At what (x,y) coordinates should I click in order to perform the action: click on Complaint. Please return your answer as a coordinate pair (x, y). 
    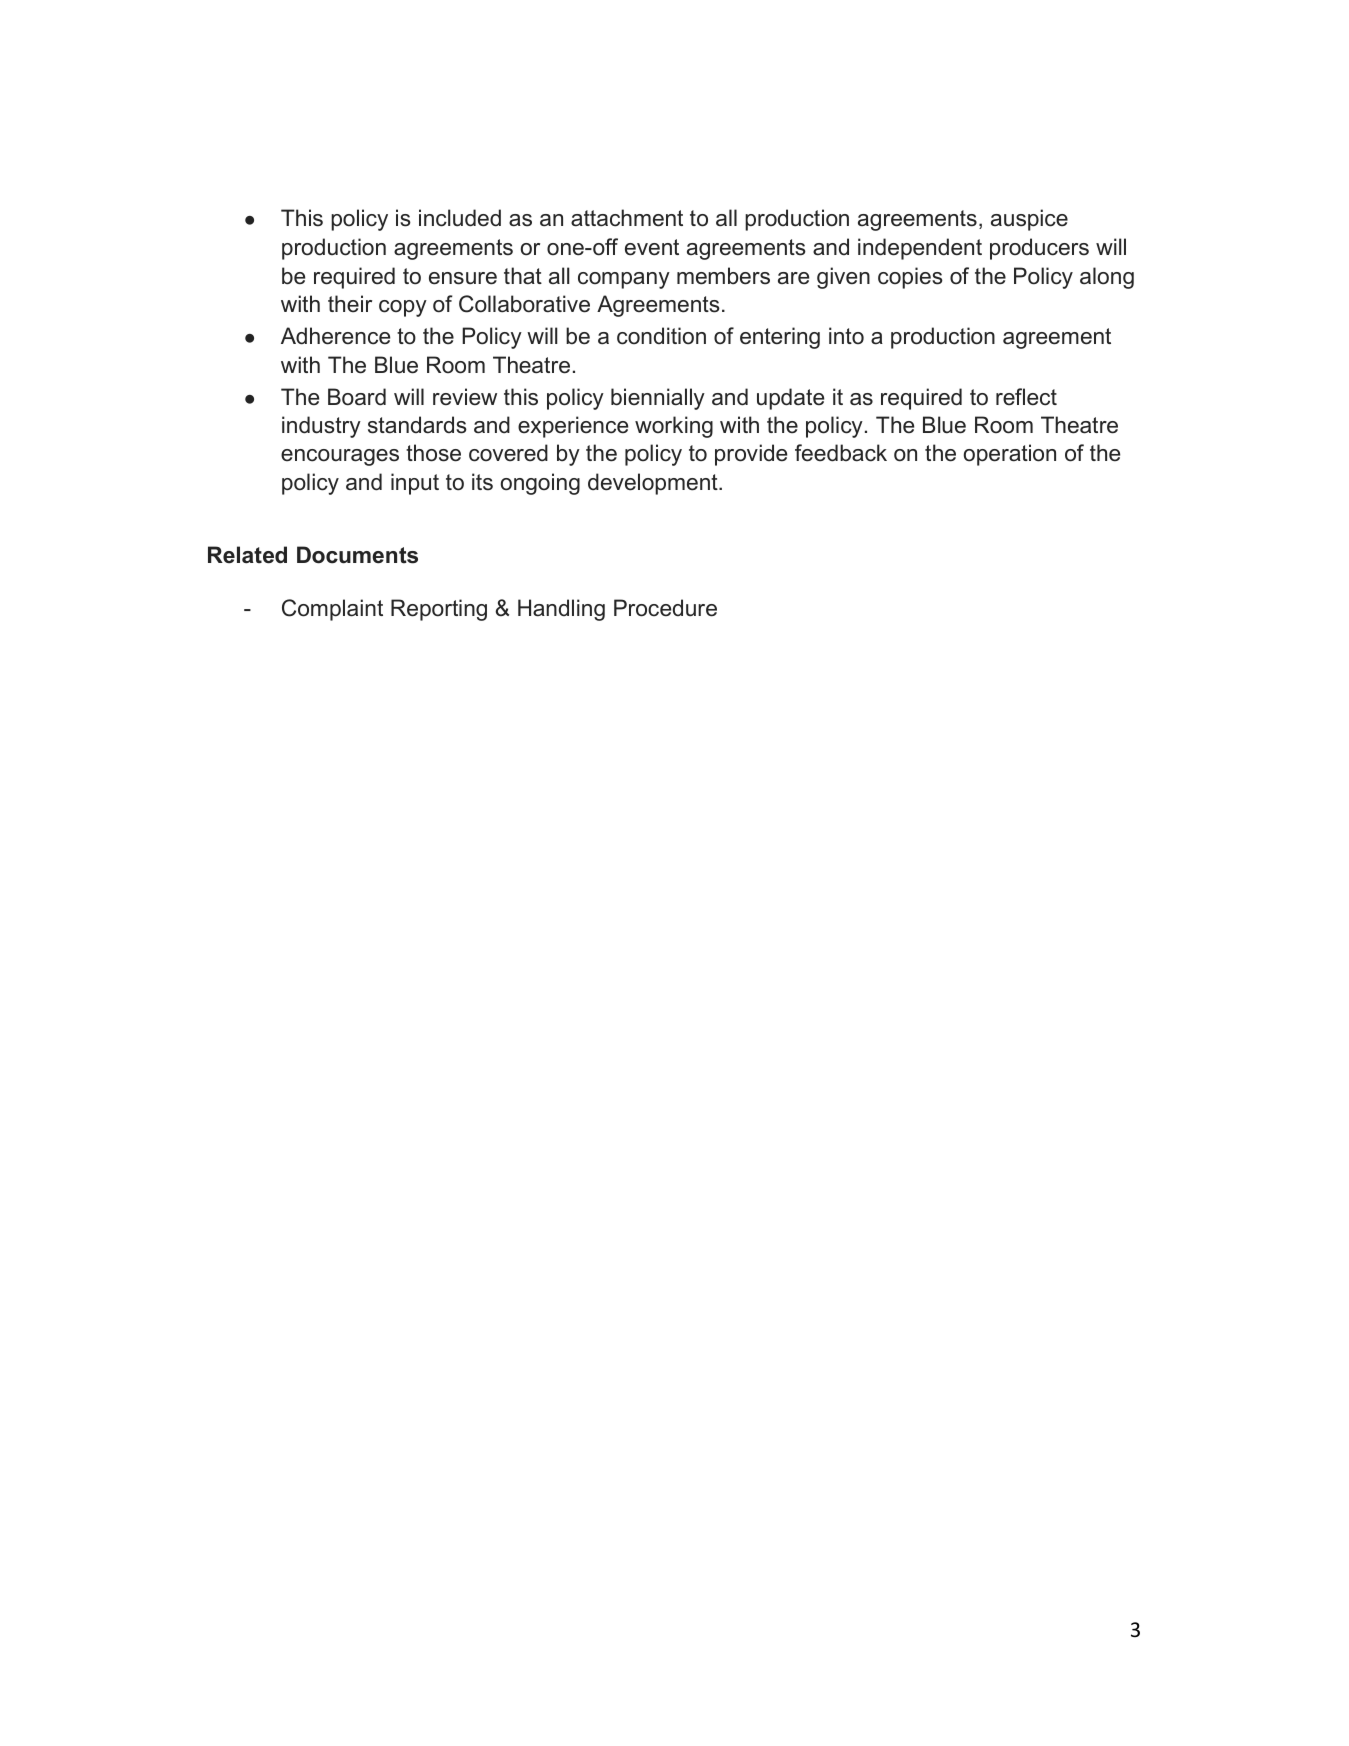
    Looking at the image, I should click on (332, 610).
